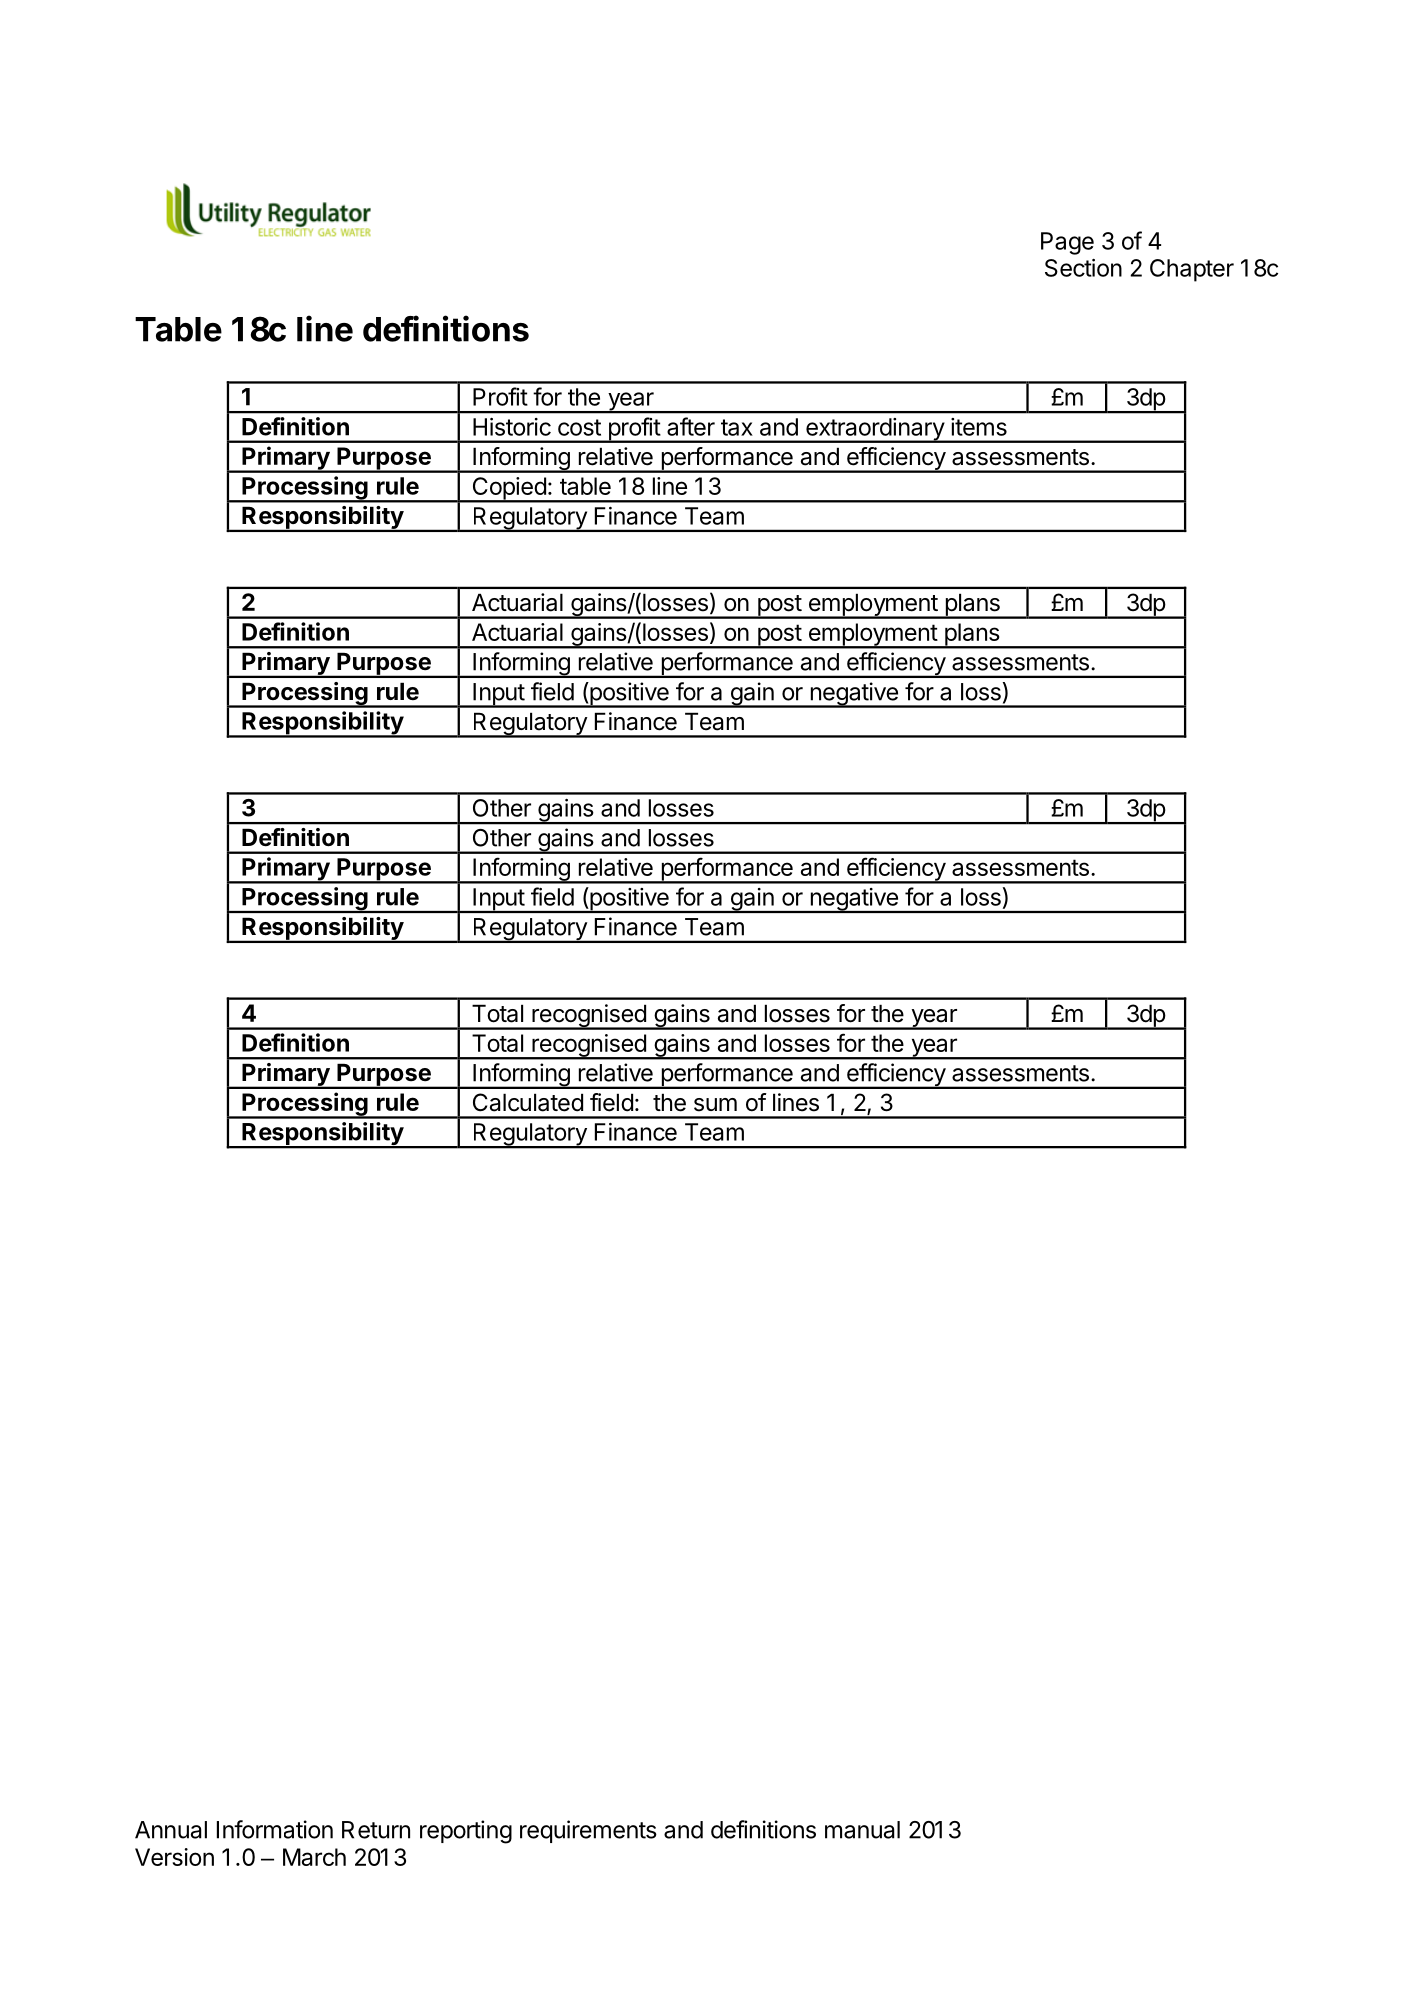  Describe the element at coordinates (588, 1831) in the screenshot. I see `requirements` at that location.
